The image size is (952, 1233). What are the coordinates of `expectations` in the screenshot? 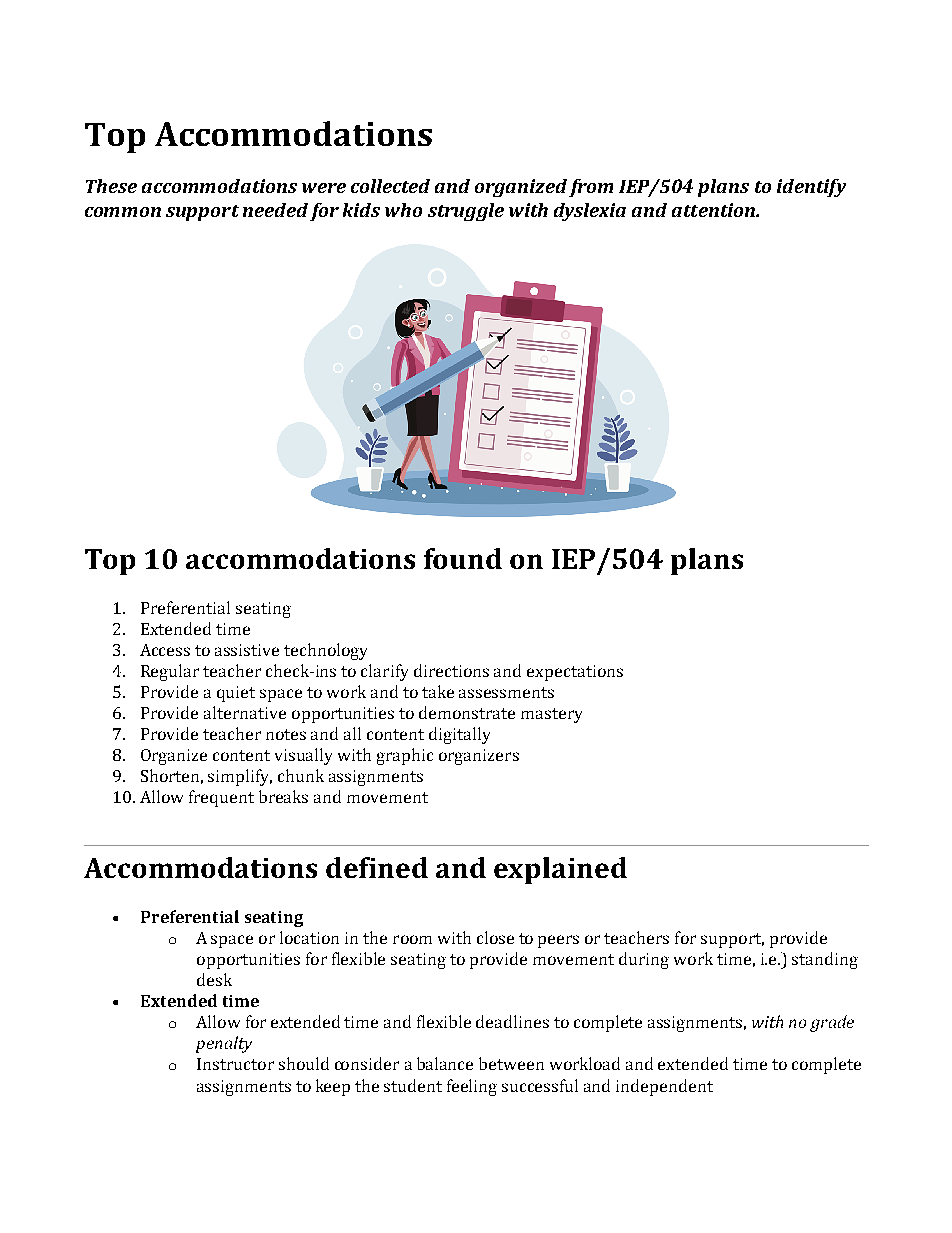 It's located at (575, 673).
